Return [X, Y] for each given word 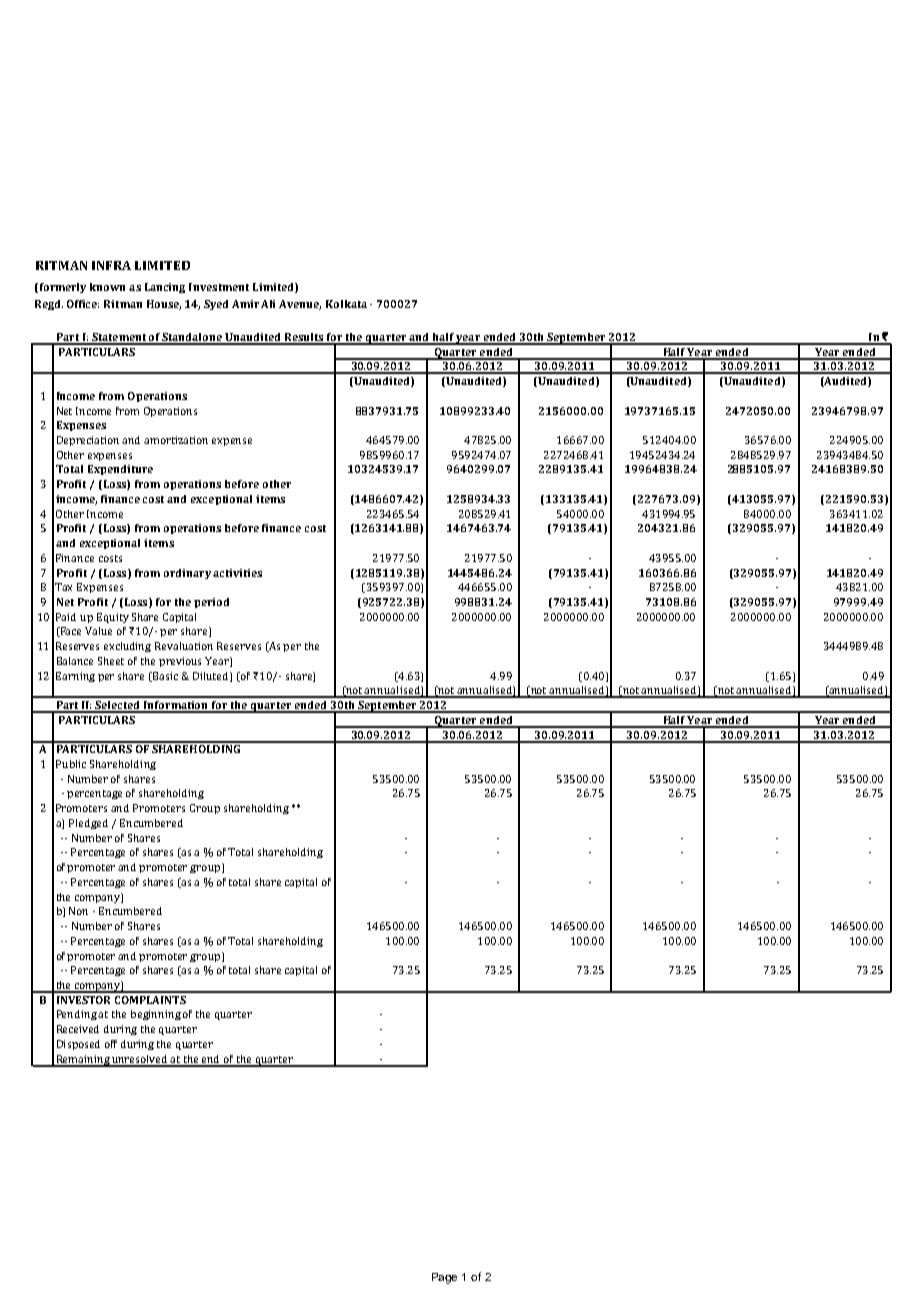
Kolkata [346, 304]
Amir [245, 304]
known [107, 287]
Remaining [83, 1061]
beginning [156, 1015]
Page [444, 1278]
